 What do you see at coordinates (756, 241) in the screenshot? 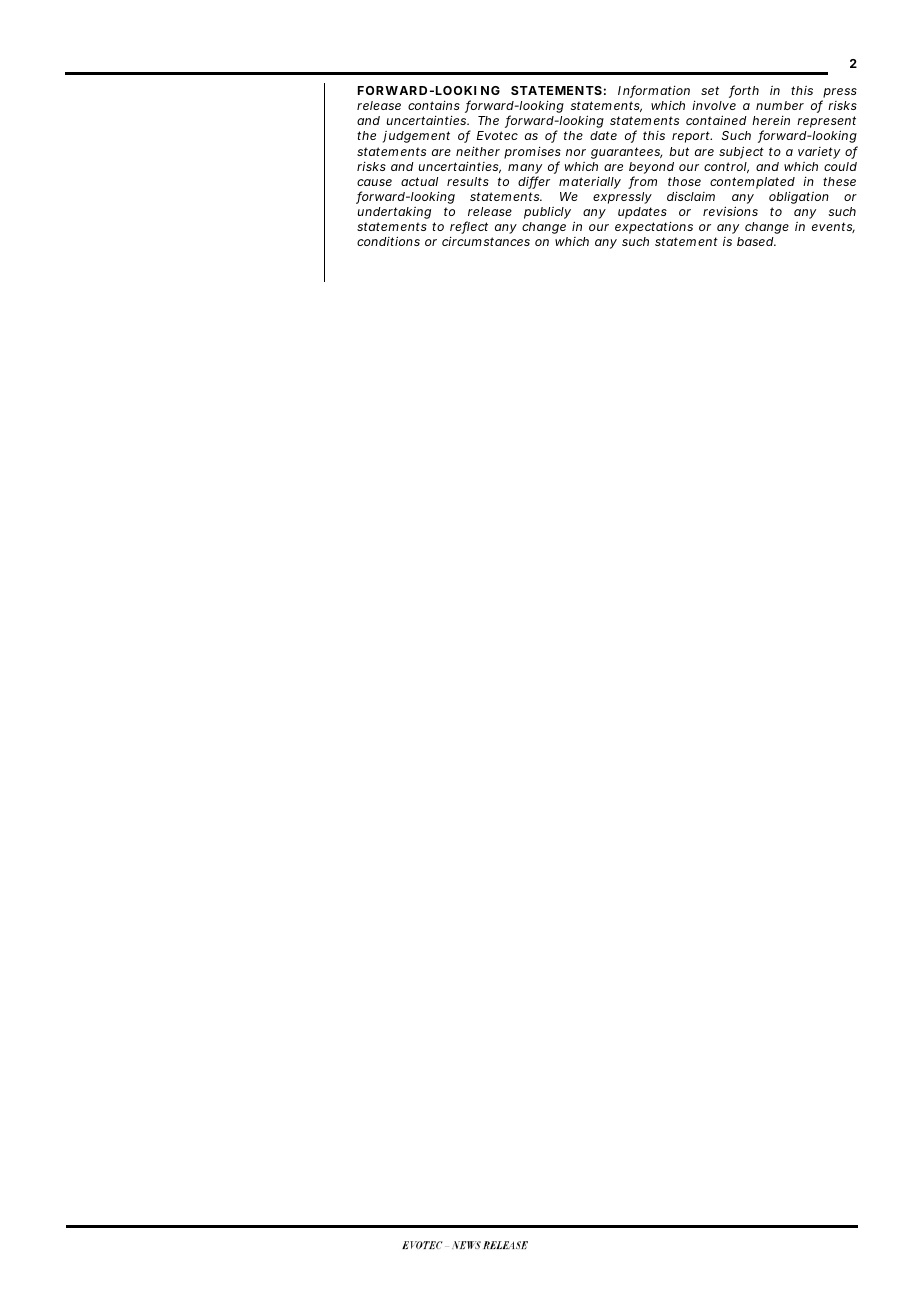
I see `based` at bounding box center [756, 241].
